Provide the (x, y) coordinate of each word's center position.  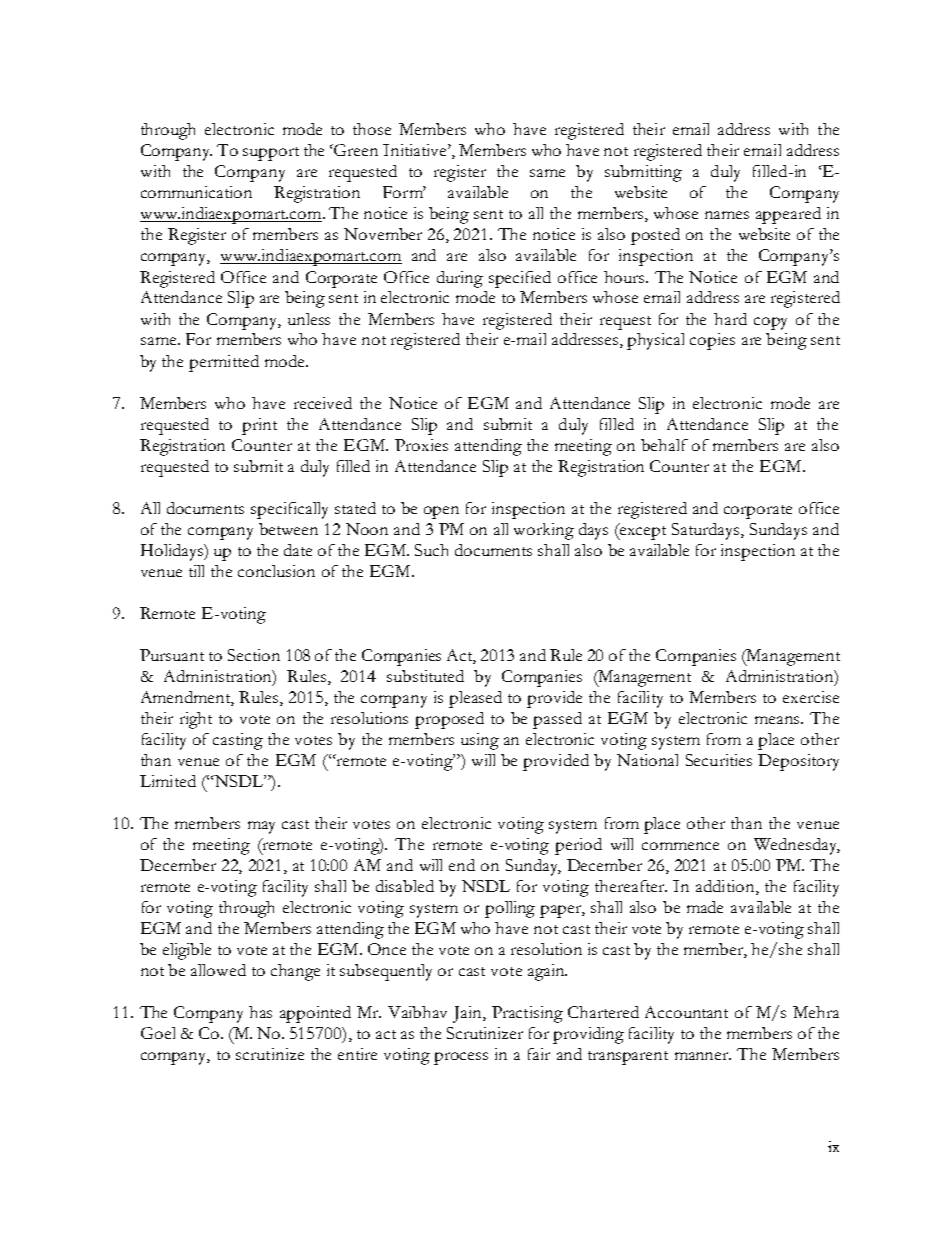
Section (254, 655)
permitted (224, 363)
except (642, 531)
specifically (289, 510)
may (261, 827)
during (460, 279)
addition (726, 887)
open (441, 512)
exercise (811, 697)
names (727, 215)
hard (730, 319)
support (271, 154)
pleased (475, 699)
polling (510, 909)
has (260, 1012)
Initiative (416, 150)
